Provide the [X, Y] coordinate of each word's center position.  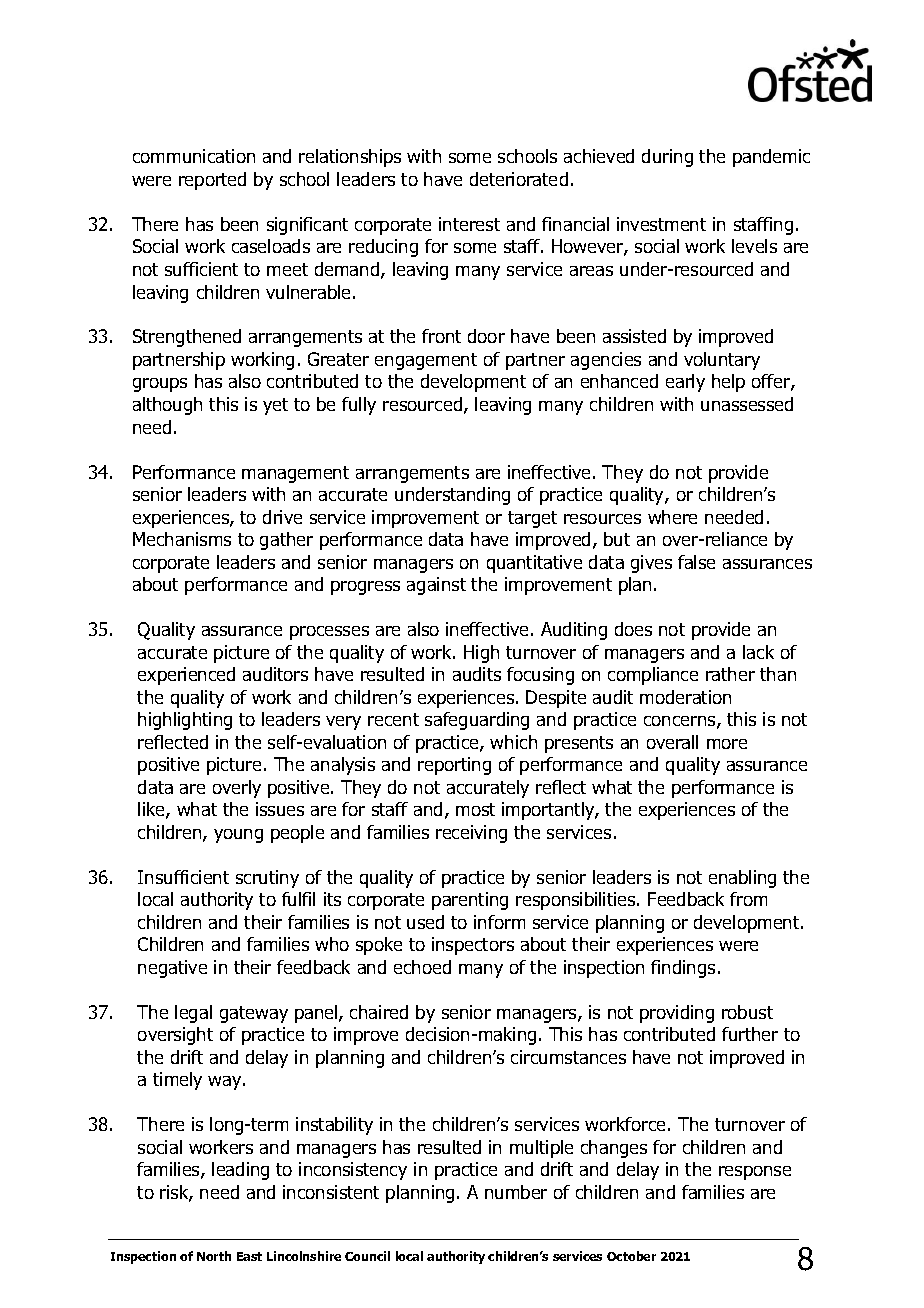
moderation [685, 697]
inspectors [473, 946]
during [667, 158]
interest [469, 224]
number [516, 1192]
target [532, 519]
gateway [254, 1014]
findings [683, 969]
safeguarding [477, 721]
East [249, 1256]
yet [275, 406]
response [755, 1173]
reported [212, 181]
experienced [186, 676]
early [685, 383]
